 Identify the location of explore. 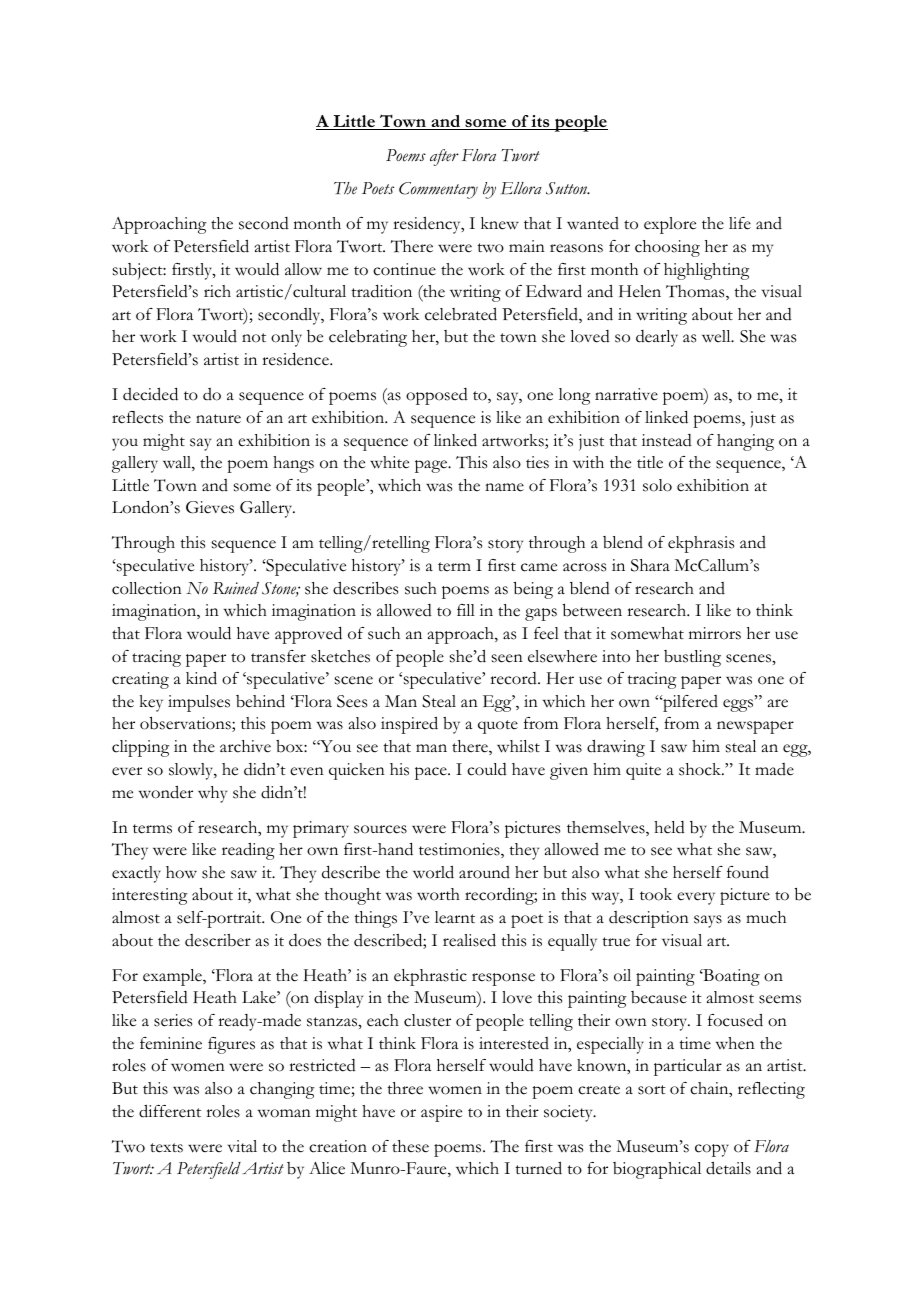
(670, 225).
